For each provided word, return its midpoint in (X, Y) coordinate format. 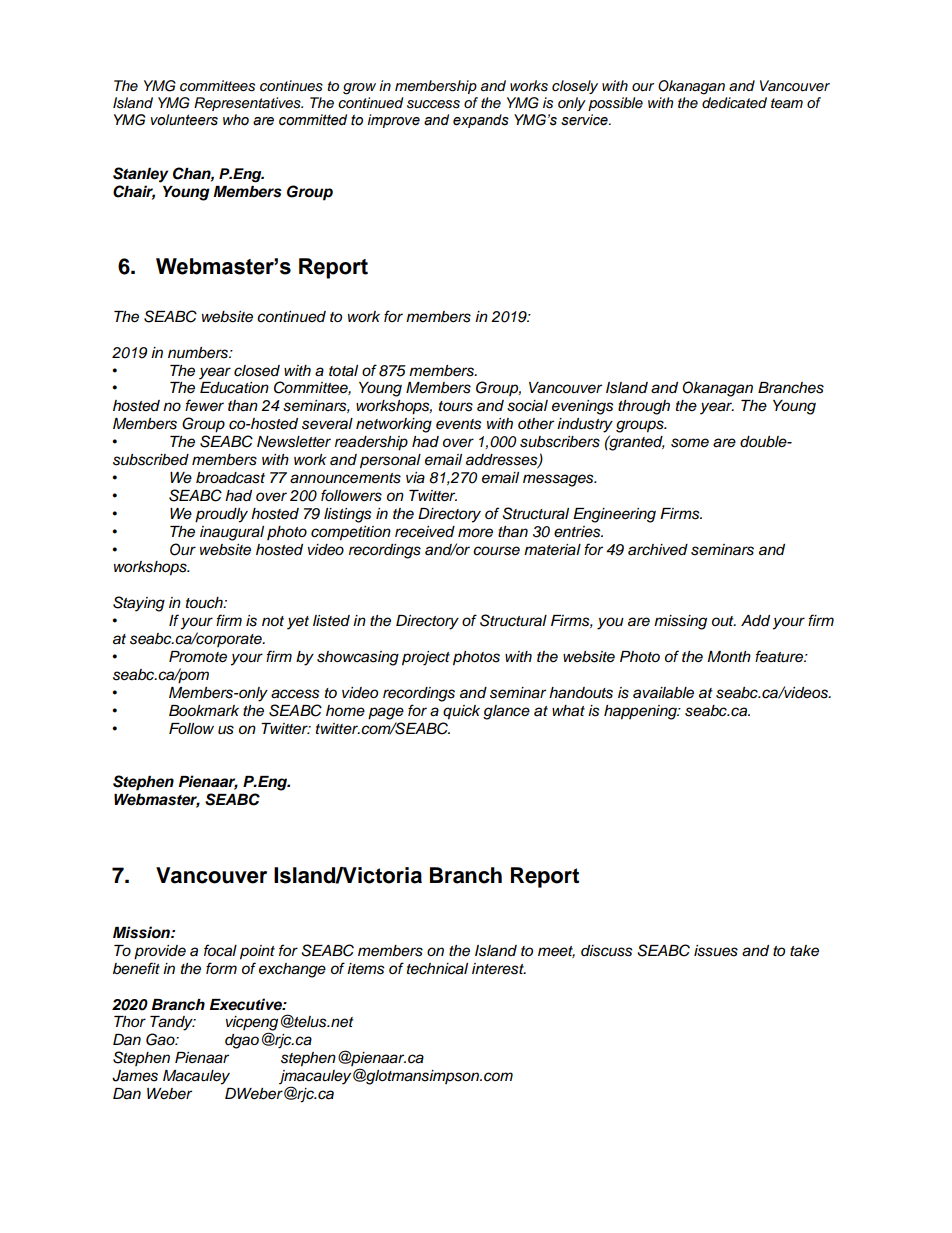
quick (461, 712)
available (663, 693)
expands (481, 121)
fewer (204, 405)
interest (499, 969)
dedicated (734, 103)
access (295, 694)
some (690, 443)
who (236, 120)
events (459, 424)
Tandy (172, 1023)
